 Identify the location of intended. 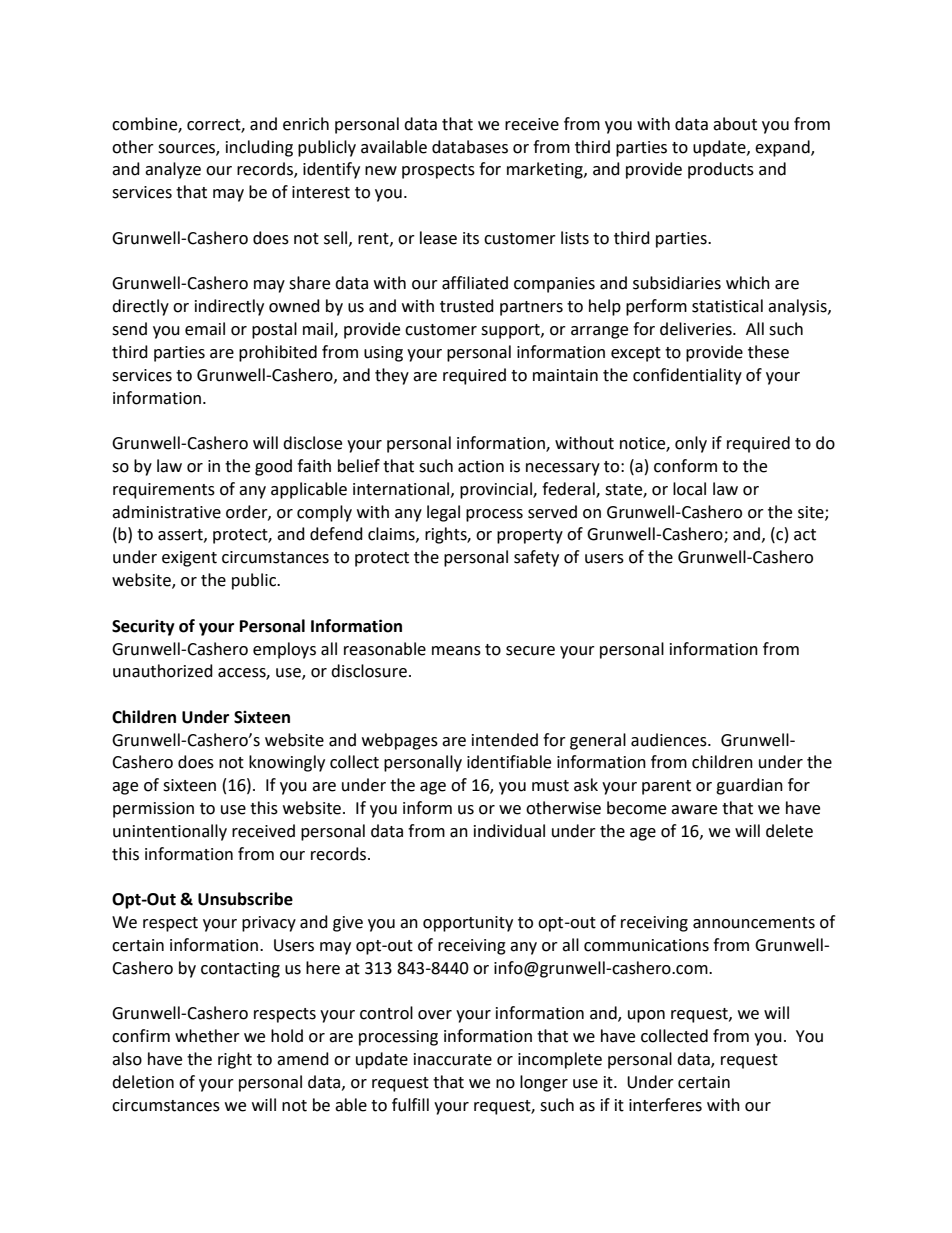
(505, 740).
